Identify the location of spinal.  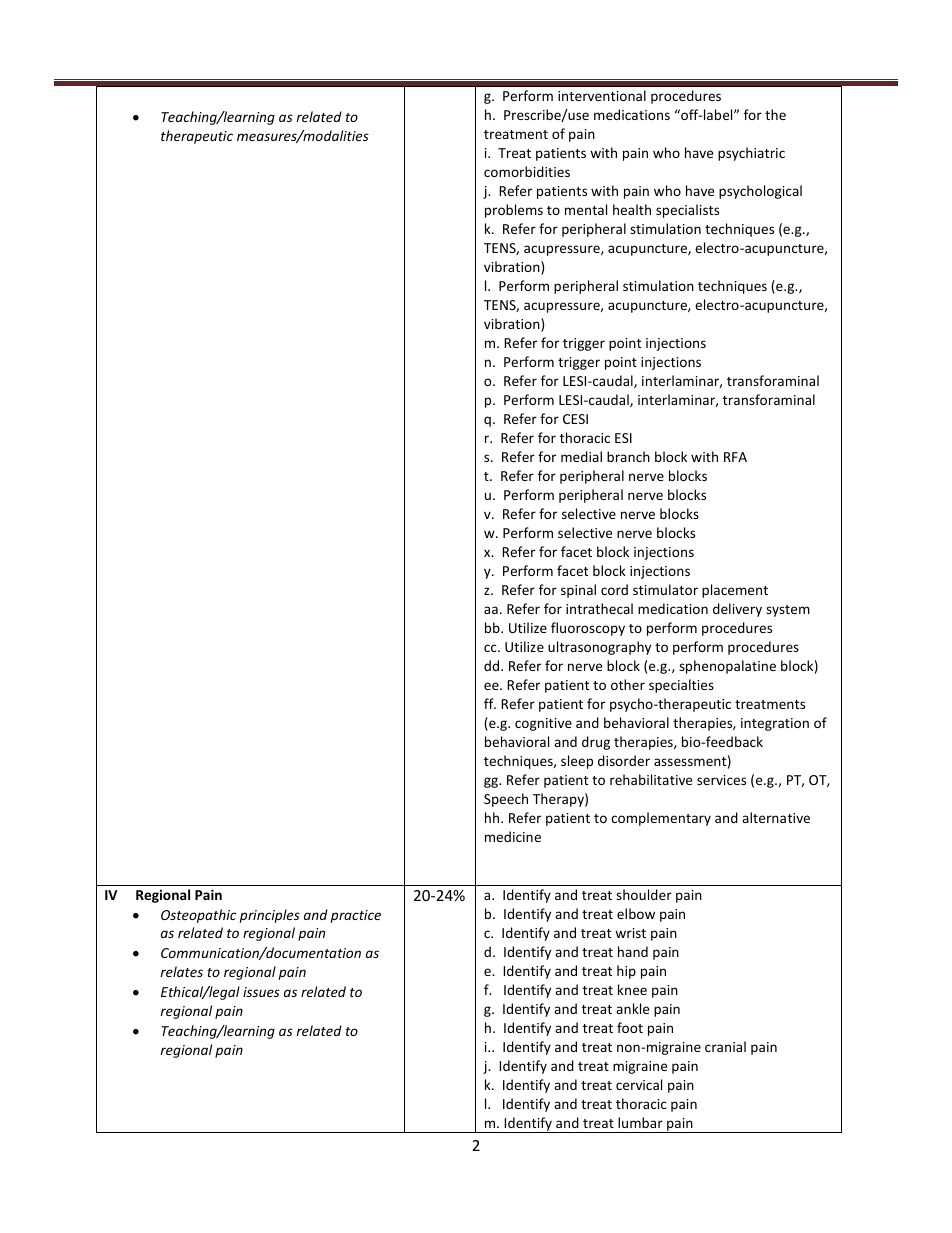
(578, 591).
